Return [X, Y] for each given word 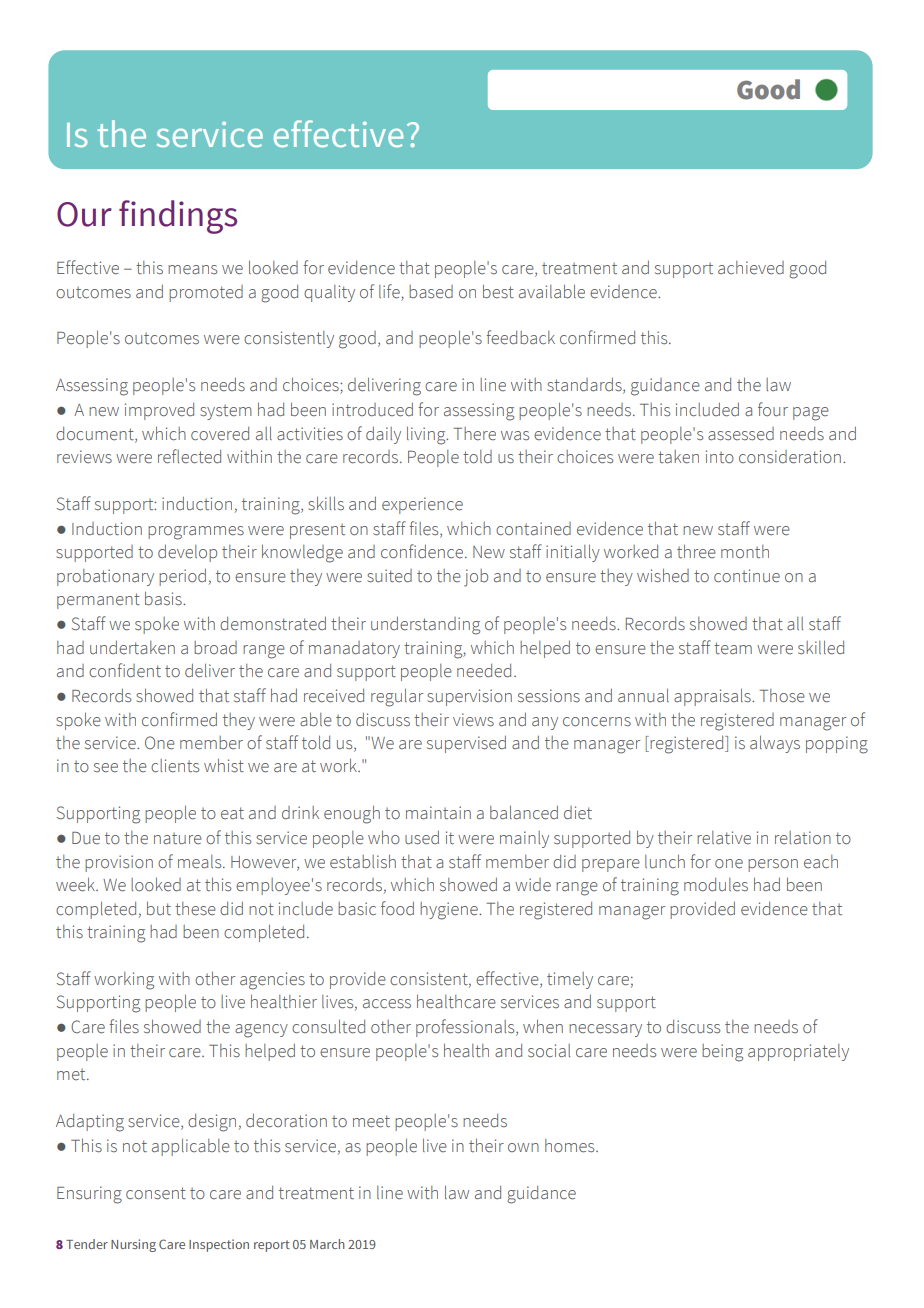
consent [156, 1193]
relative [724, 838]
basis [164, 598]
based [431, 292]
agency [261, 1031]
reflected [189, 456]
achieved [751, 268]
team [733, 648]
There [474, 434]
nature [178, 839]
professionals [466, 1028]
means [192, 270]
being [722, 1053]
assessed [741, 434]
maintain [438, 812]
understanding [425, 626]
